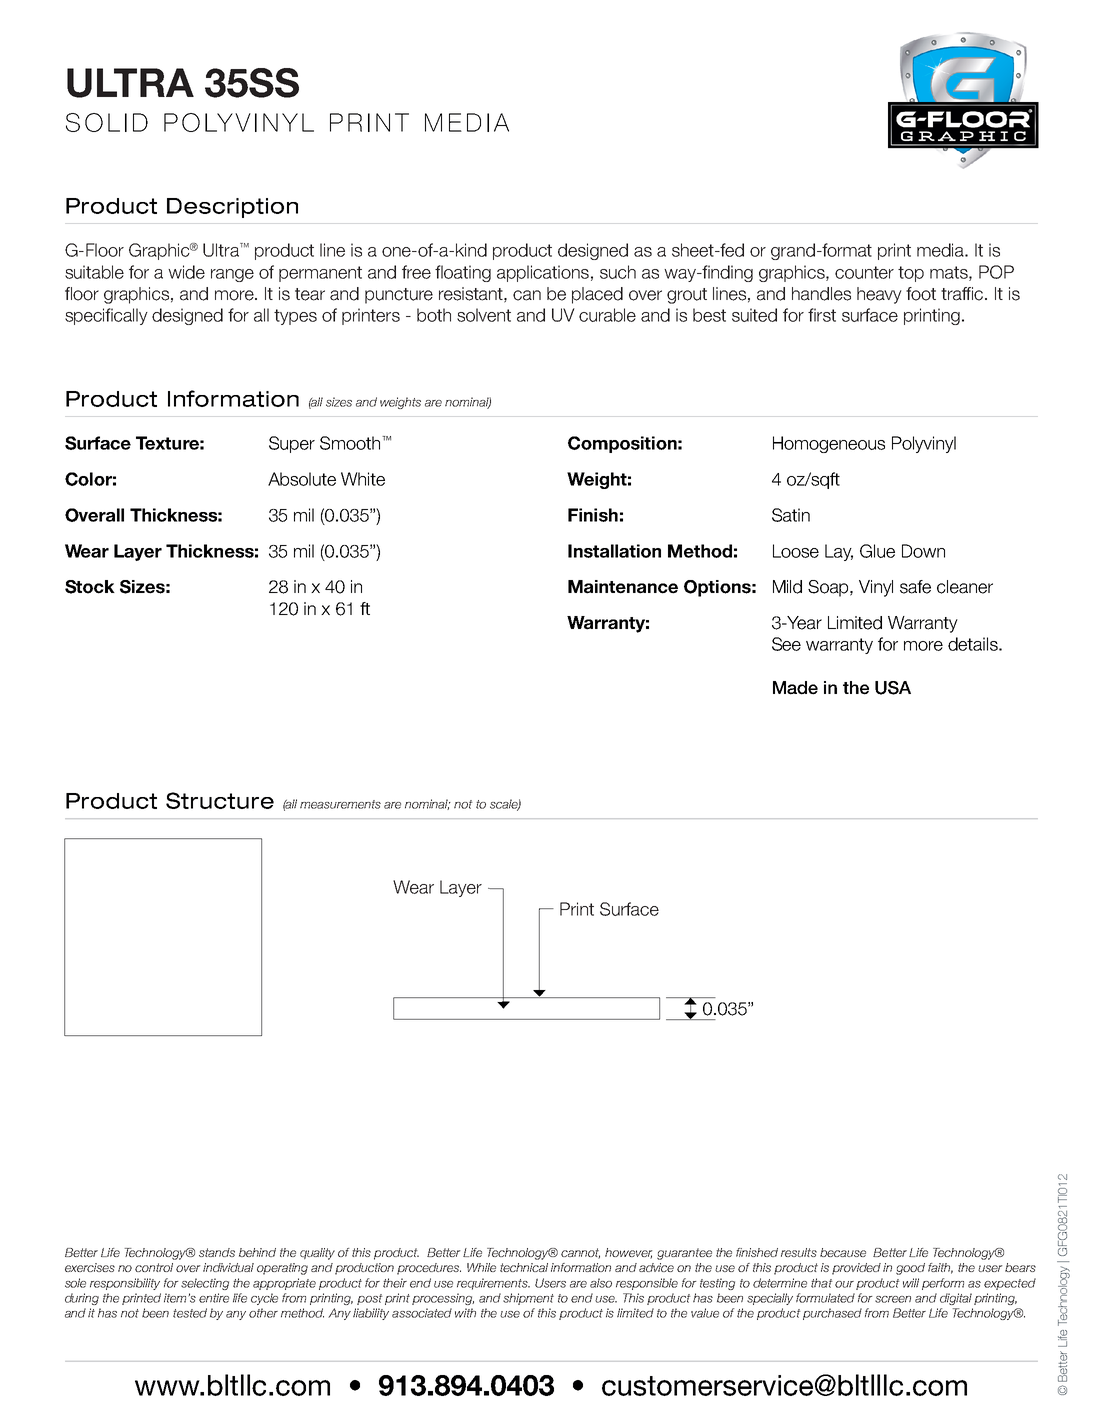 The image size is (1103, 1428). I want to click on wide, so click(186, 272).
